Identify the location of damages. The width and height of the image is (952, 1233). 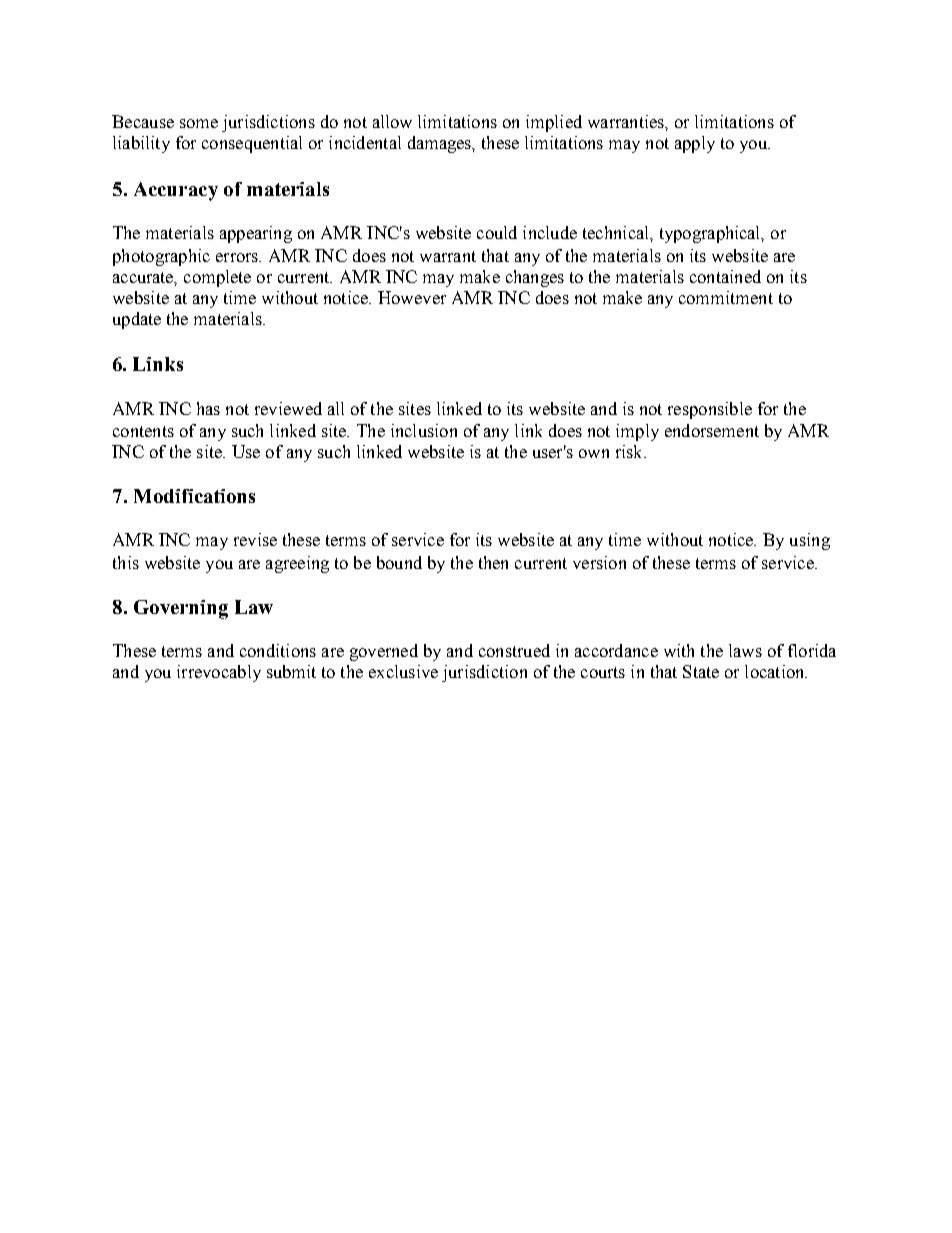
(441, 144).
